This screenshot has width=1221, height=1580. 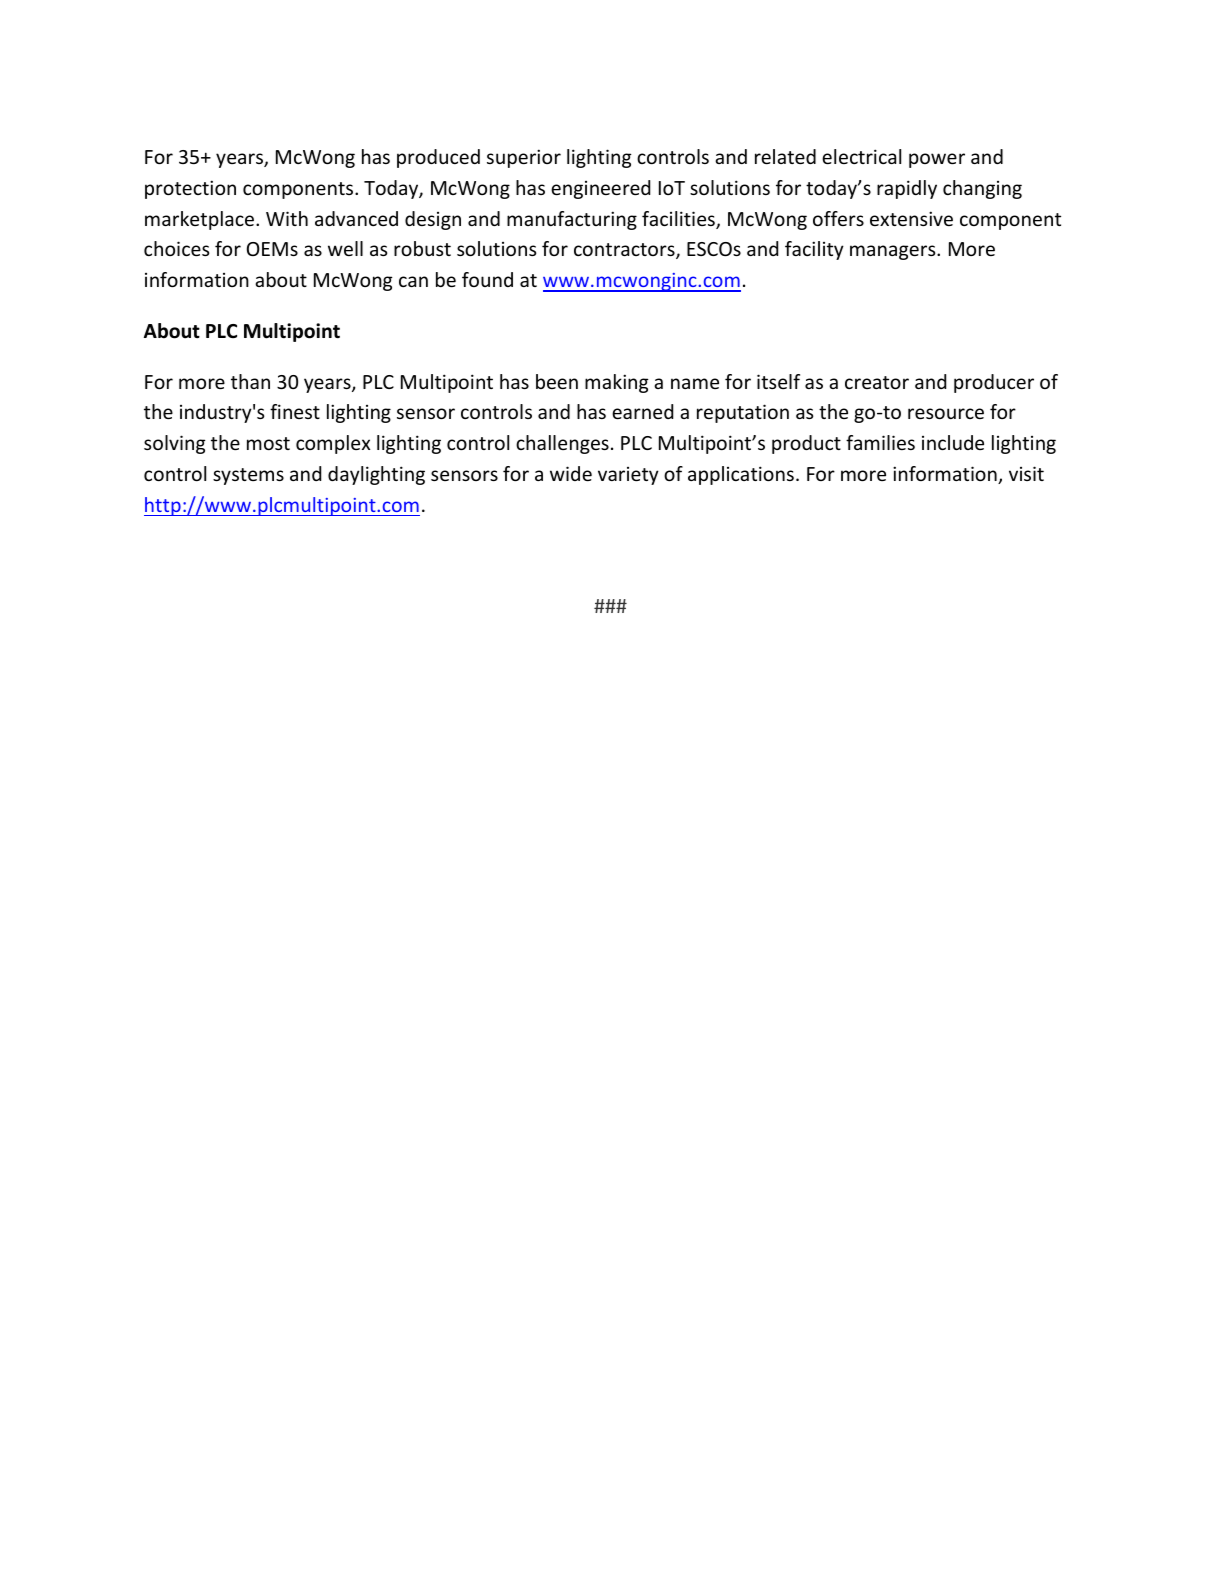 I want to click on power, so click(x=937, y=160).
